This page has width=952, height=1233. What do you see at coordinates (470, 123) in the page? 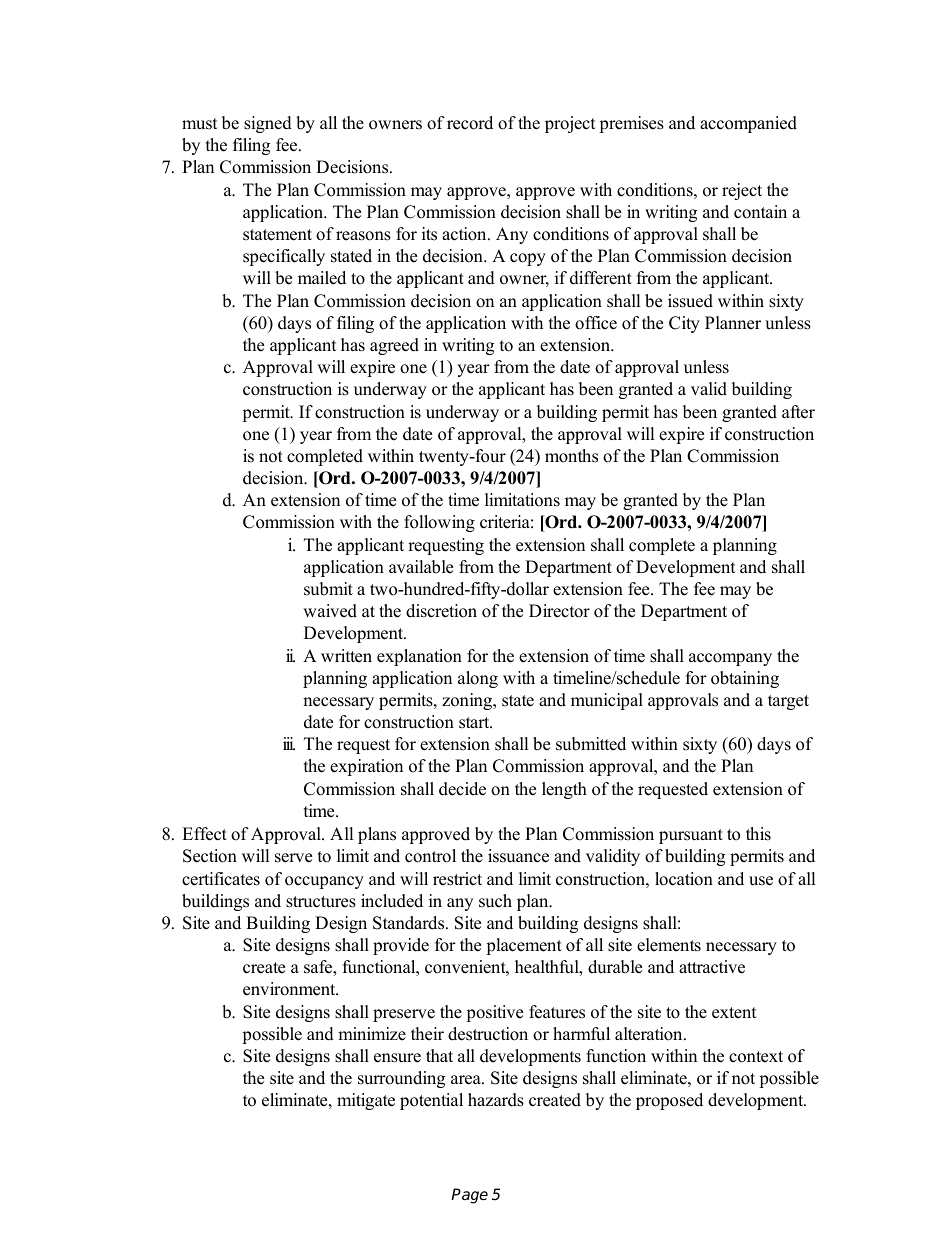
I see `record` at bounding box center [470, 123].
